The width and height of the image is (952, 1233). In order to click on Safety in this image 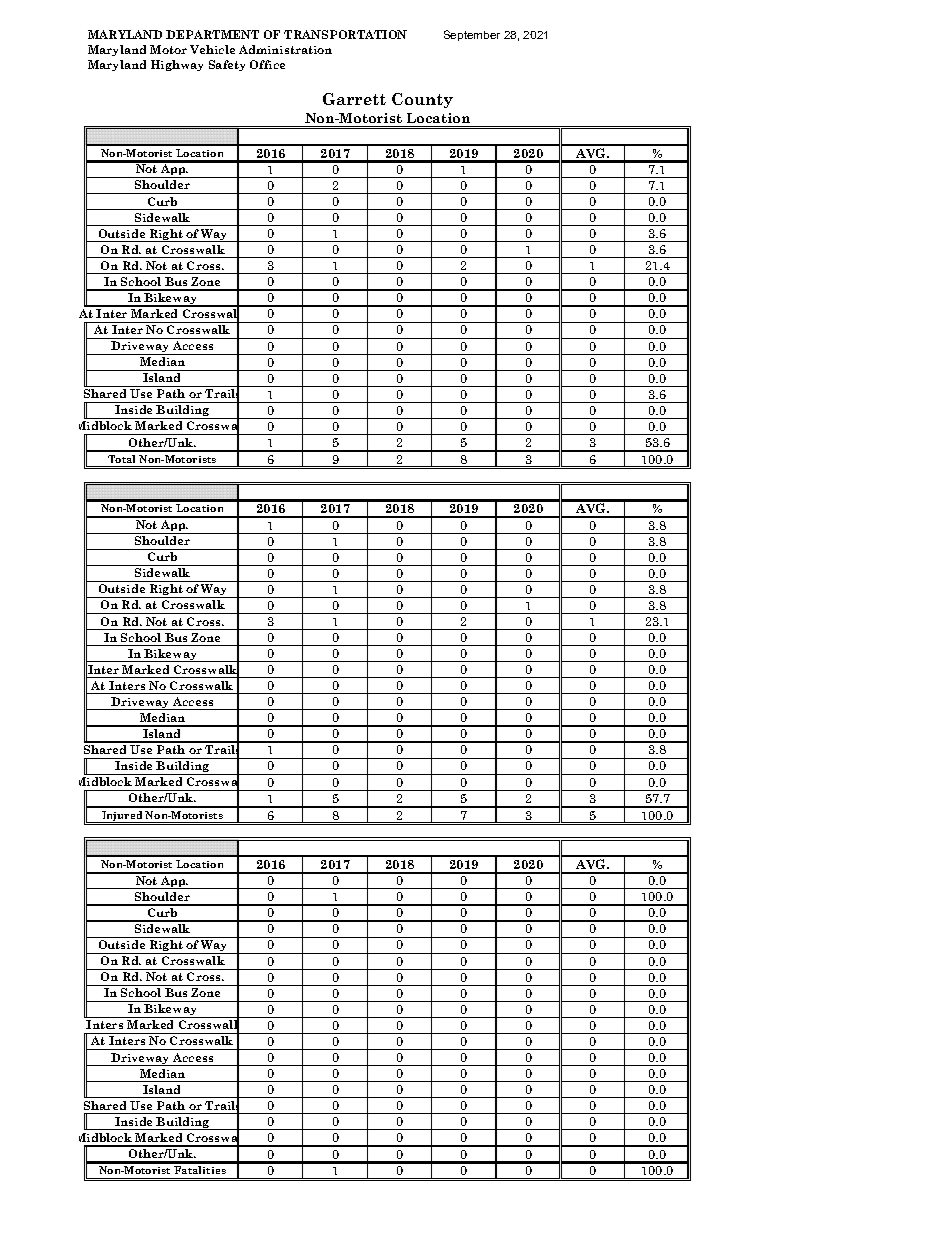, I will do `click(227, 65)`.
